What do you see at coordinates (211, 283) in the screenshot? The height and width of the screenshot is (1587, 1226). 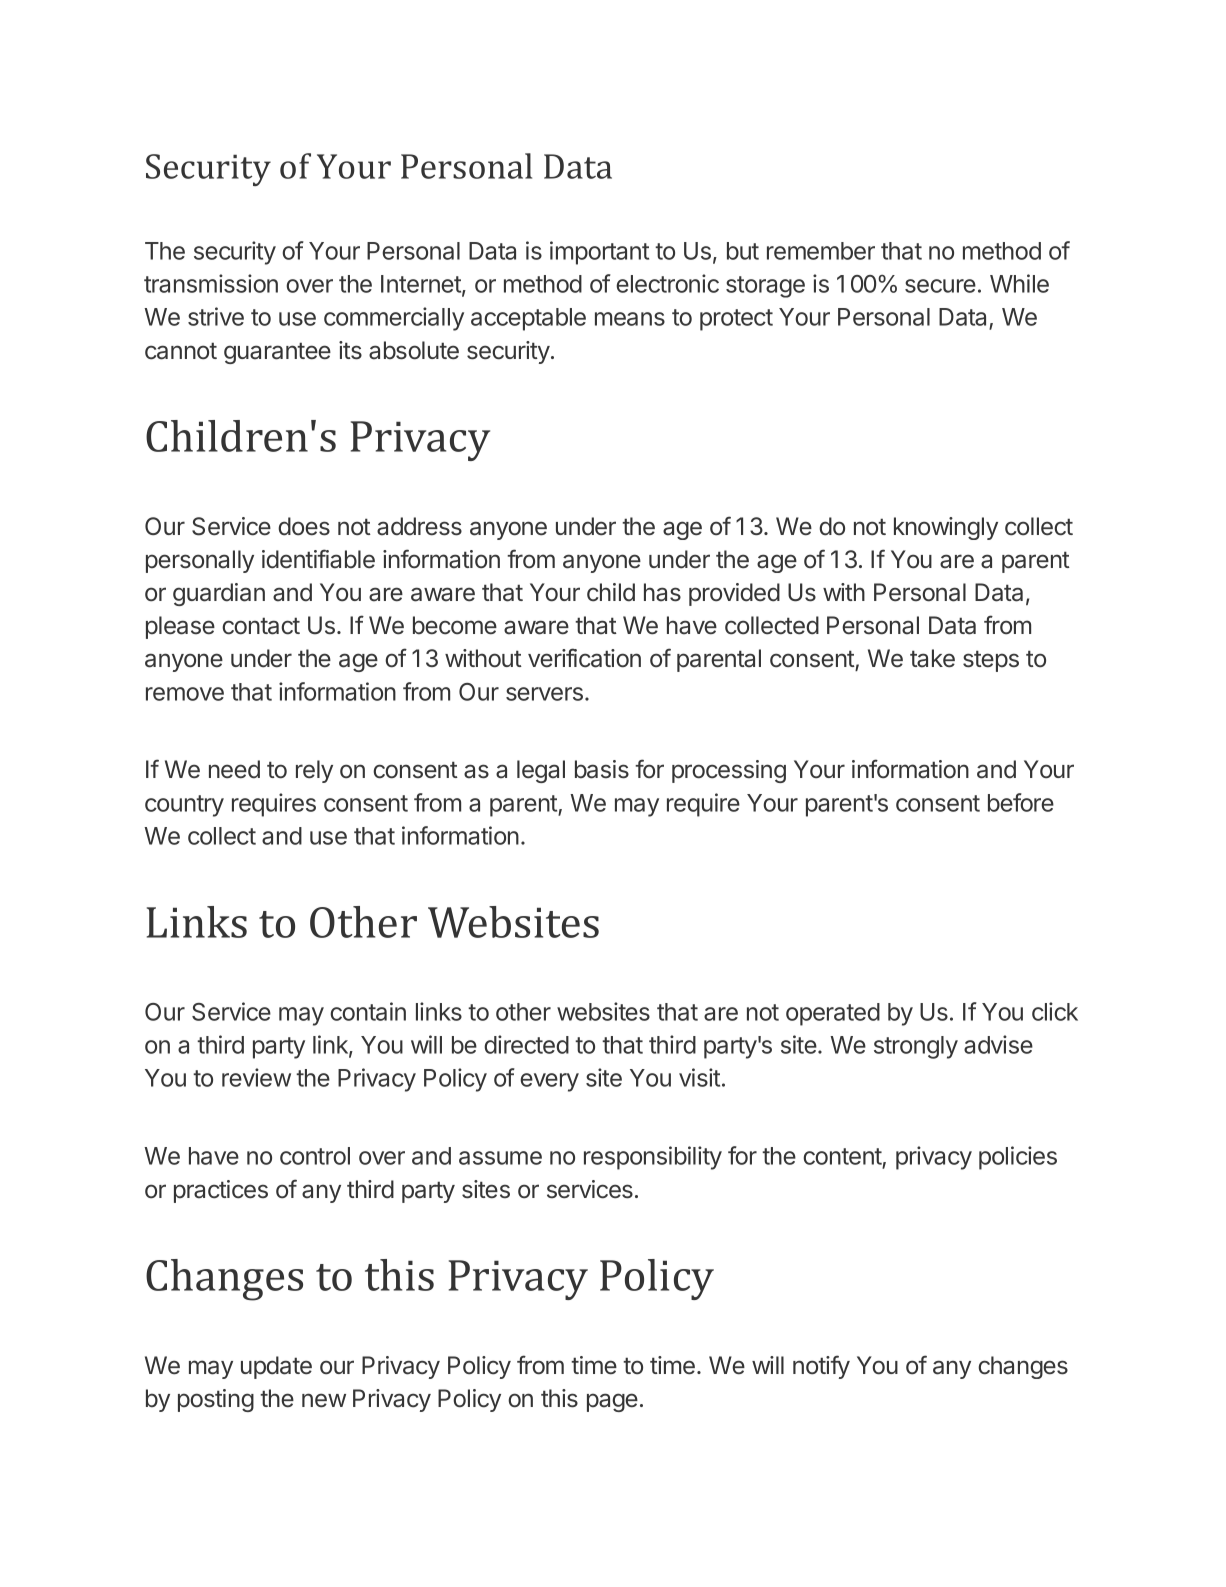 I see `transmission` at bounding box center [211, 283].
